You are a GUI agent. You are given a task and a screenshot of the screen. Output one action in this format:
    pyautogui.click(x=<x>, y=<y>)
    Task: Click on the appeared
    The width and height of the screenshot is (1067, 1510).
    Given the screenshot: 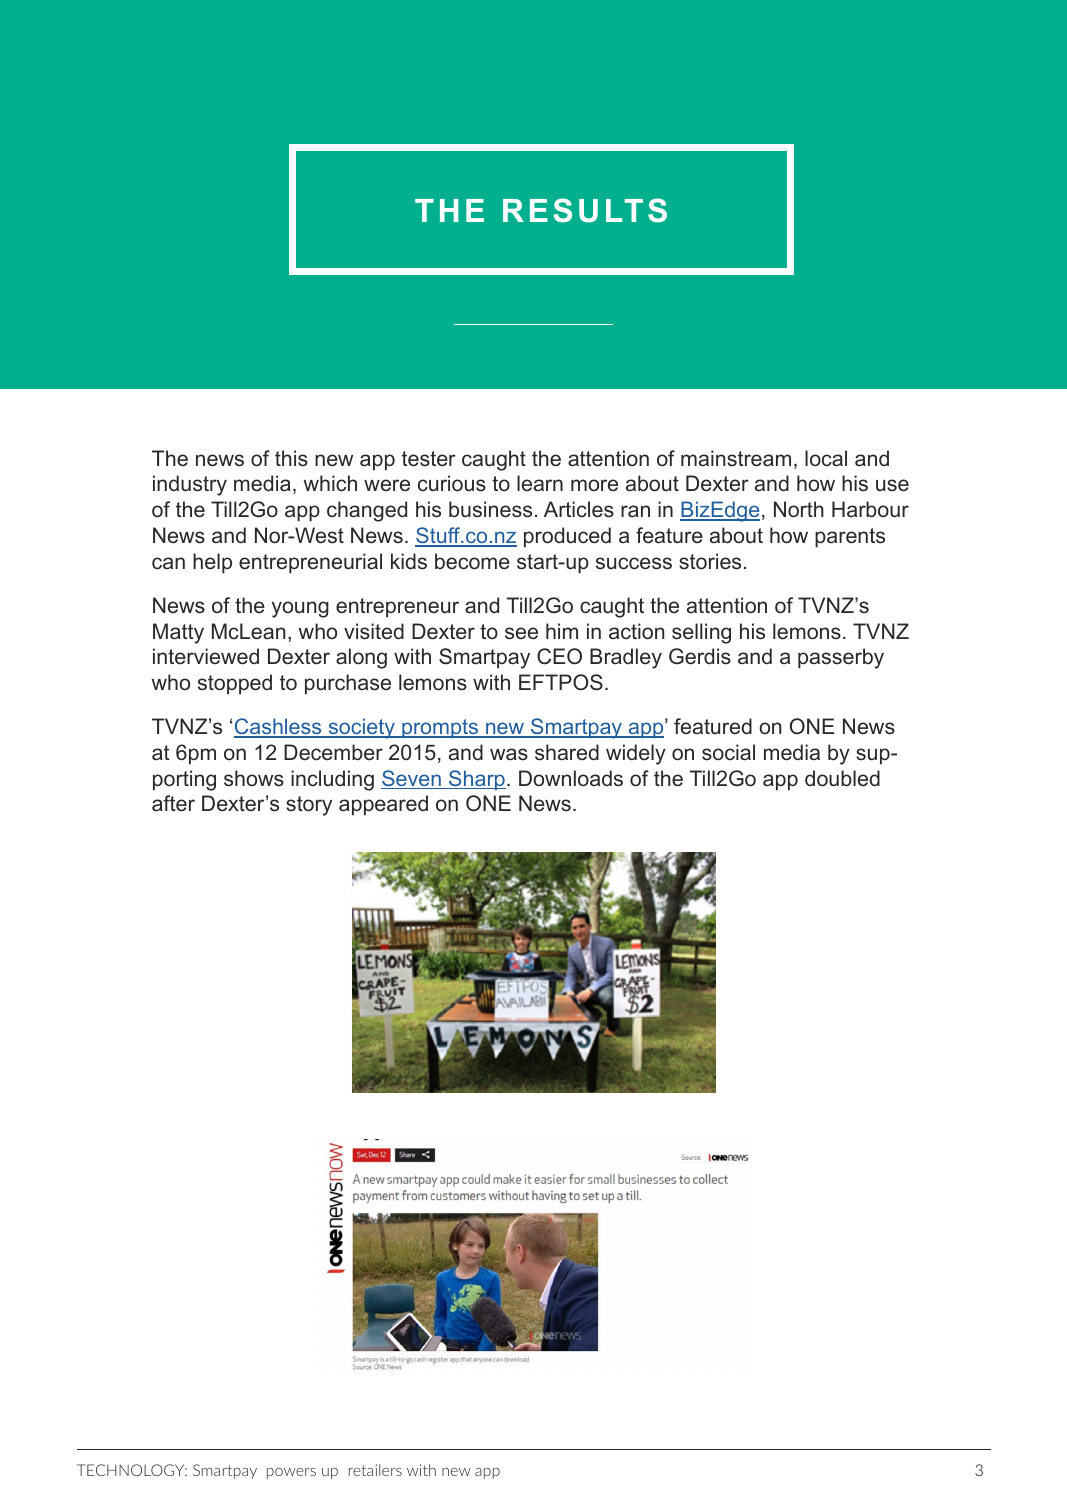 What is the action you would take?
    pyautogui.click(x=383, y=805)
